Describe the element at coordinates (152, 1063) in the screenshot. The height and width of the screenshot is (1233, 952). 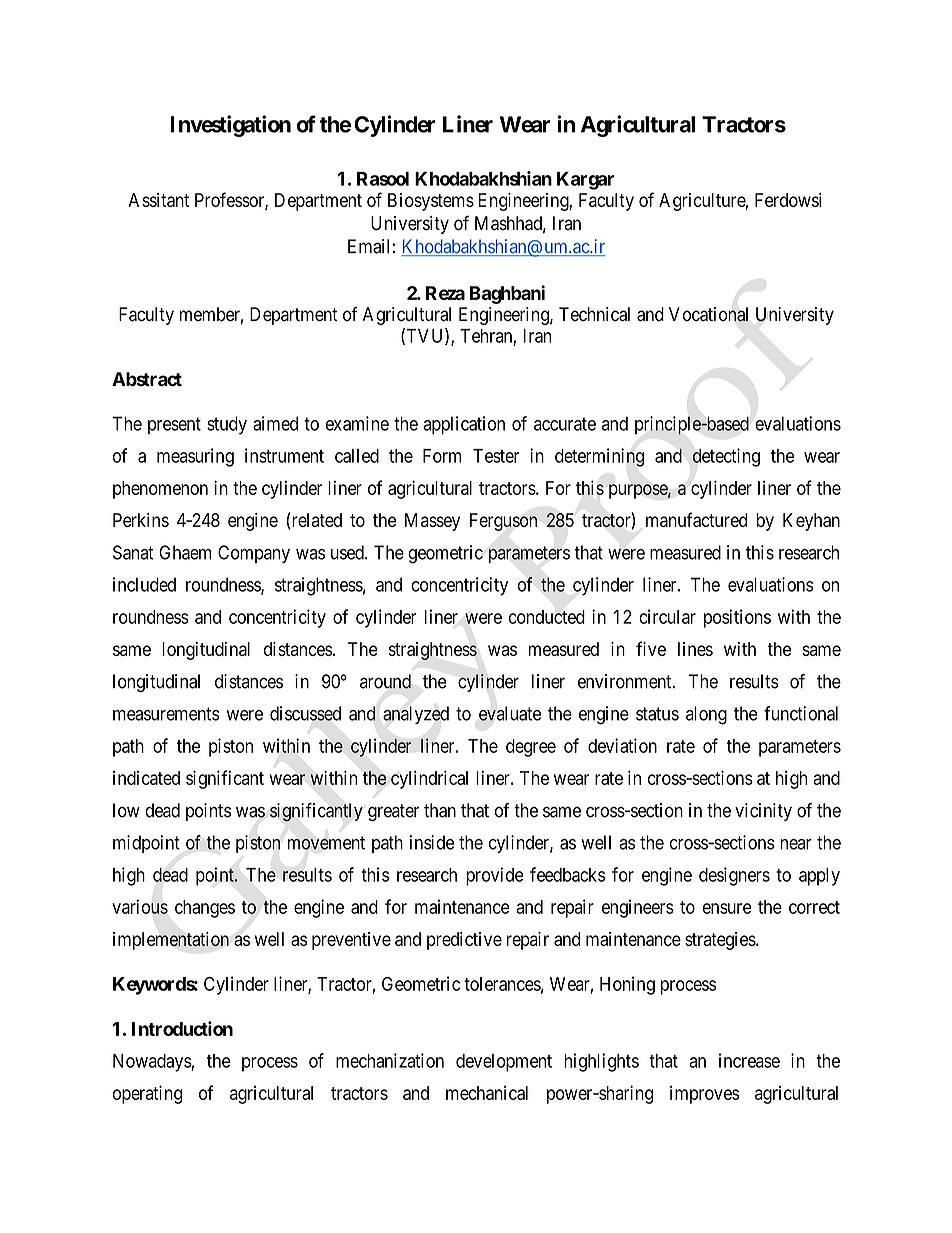
I see `Nowadays` at that location.
